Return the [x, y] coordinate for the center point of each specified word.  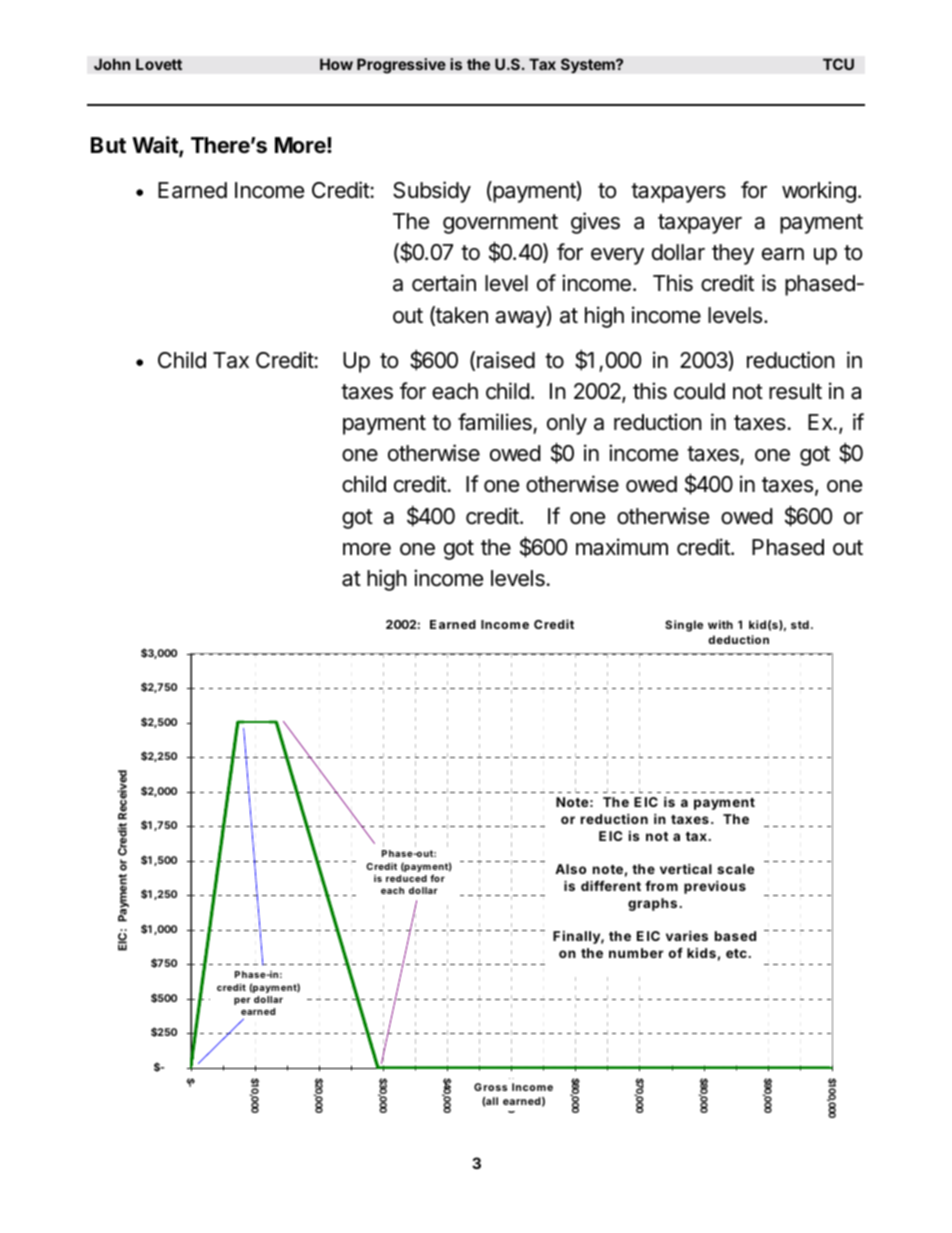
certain [444, 283]
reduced [406, 878]
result [795, 391]
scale [736, 869]
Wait [156, 146]
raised [506, 360]
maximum [622, 547]
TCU [838, 64]
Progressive [401, 66]
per [242, 1001]
